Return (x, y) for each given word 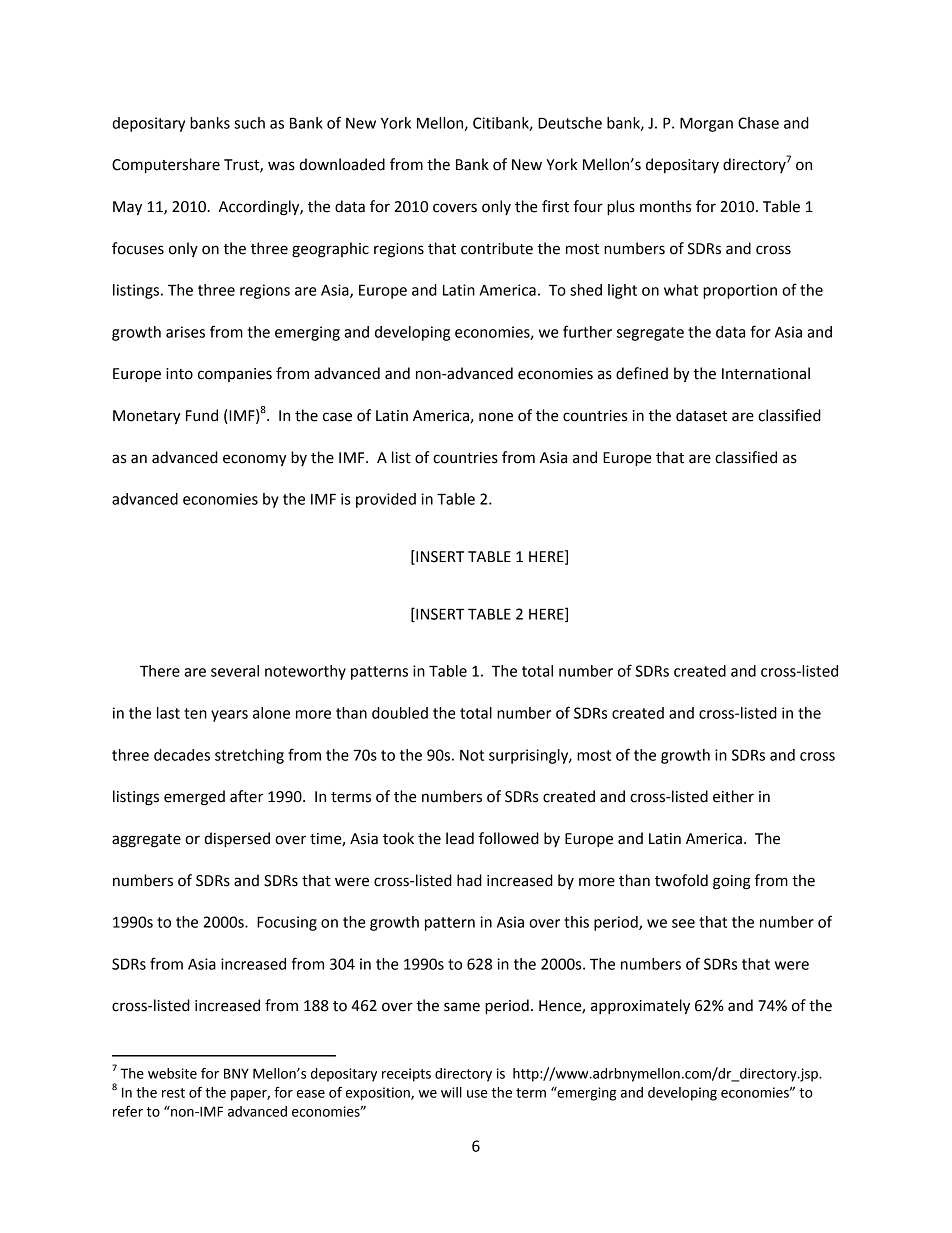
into (179, 374)
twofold (681, 880)
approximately (640, 1007)
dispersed (237, 840)
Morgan (706, 124)
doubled (400, 713)
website (172, 1073)
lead (460, 838)
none (496, 417)
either (733, 796)
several (235, 671)
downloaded (342, 164)
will (451, 1092)
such (249, 123)
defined (642, 373)
